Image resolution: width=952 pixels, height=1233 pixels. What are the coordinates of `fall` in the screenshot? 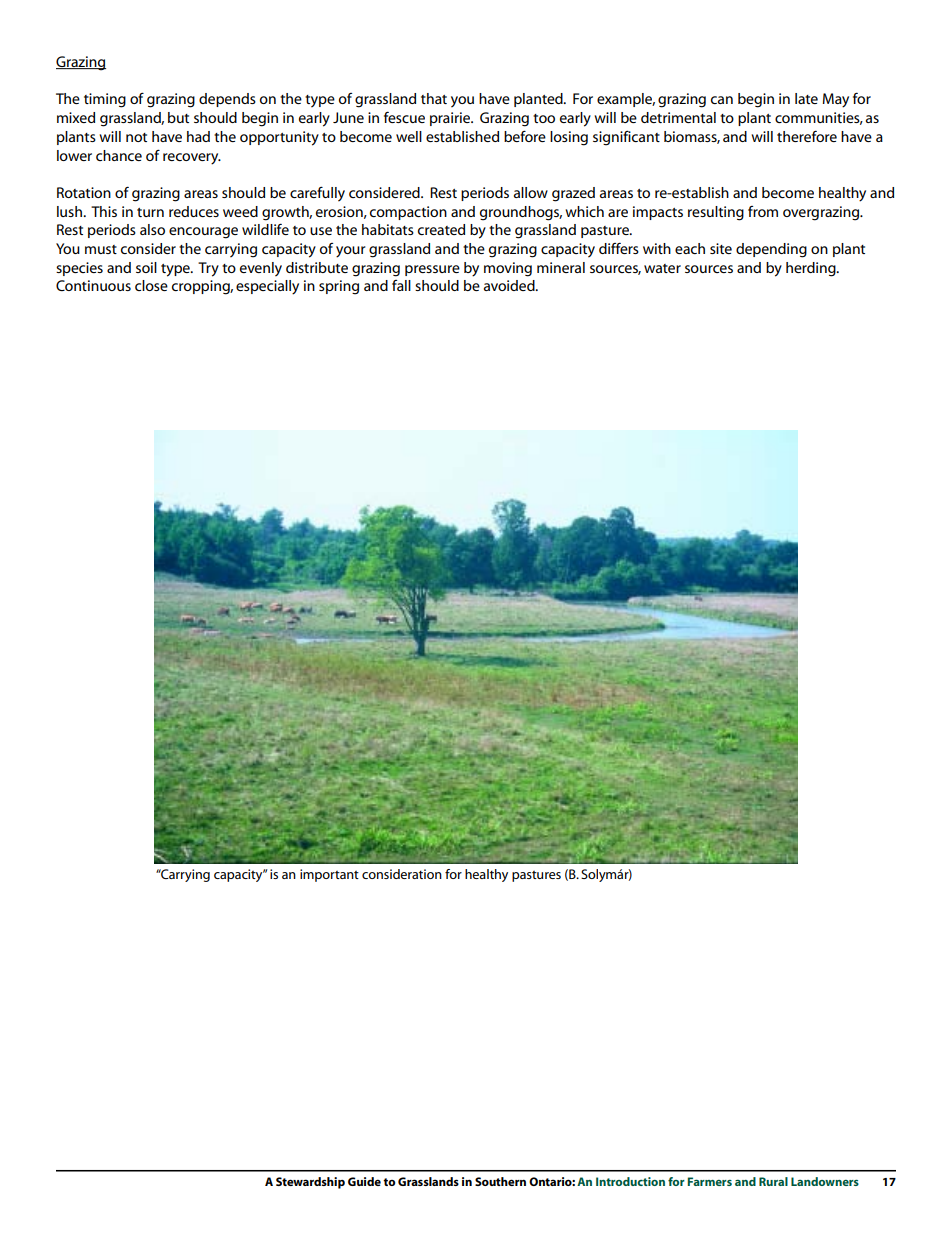 It's located at (401, 285).
